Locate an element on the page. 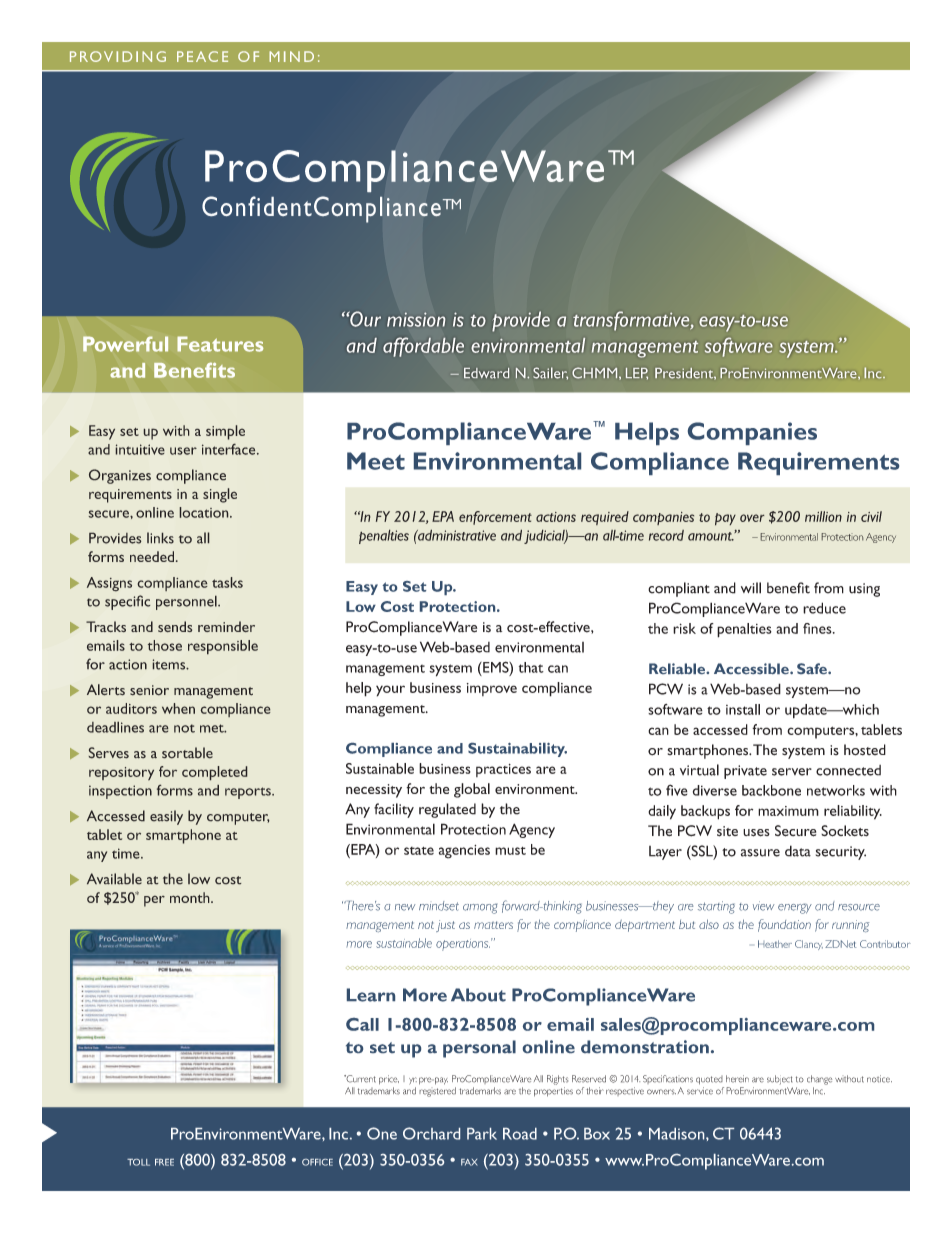 The width and height of the document is (952, 1233). enforcement is located at coordinates (495, 518).
